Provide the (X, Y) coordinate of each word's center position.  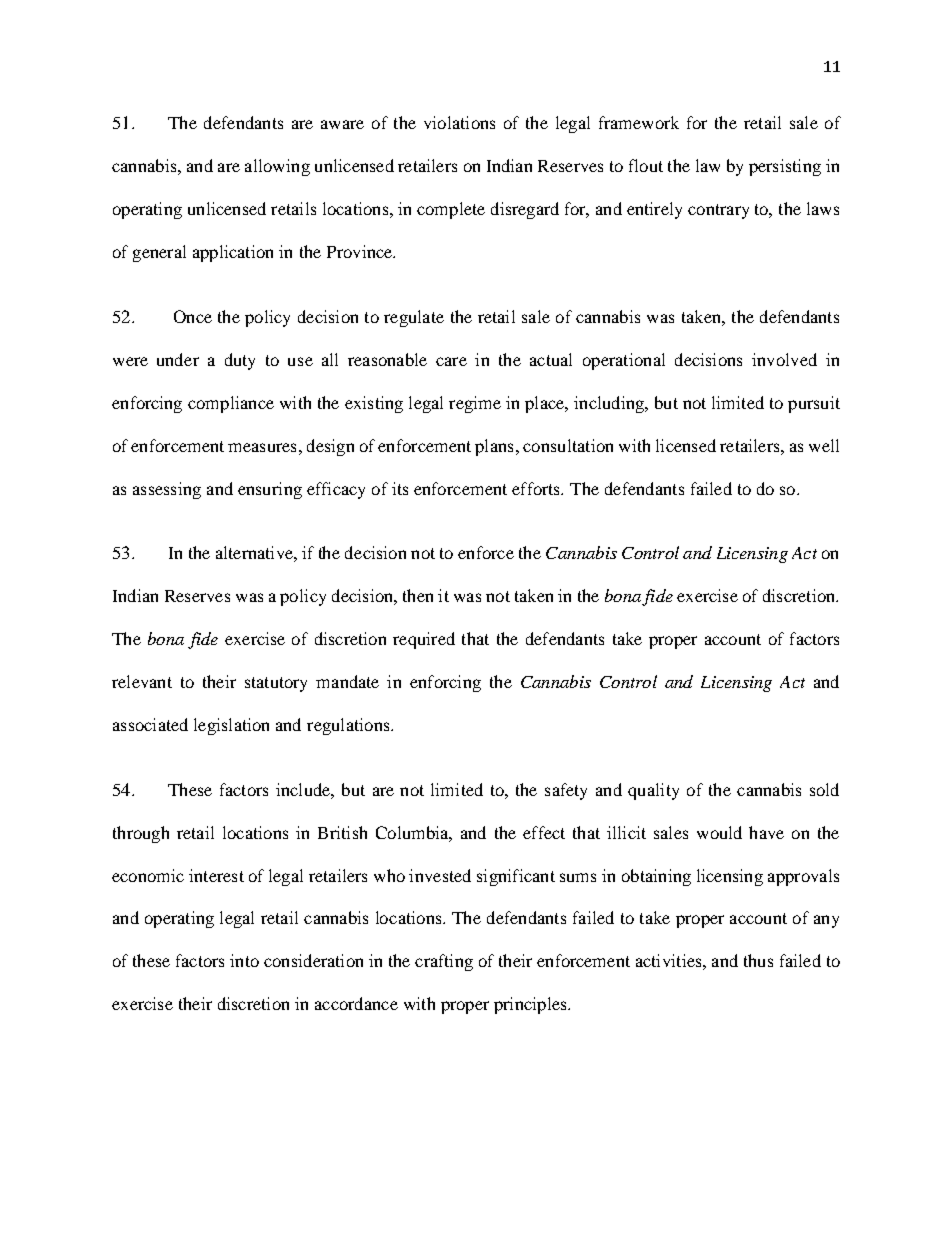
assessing (167, 490)
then (418, 595)
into (244, 960)
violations (459, 122)
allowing (277, 167)
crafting (444, 962)
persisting (785, 167)
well (824, 445)
